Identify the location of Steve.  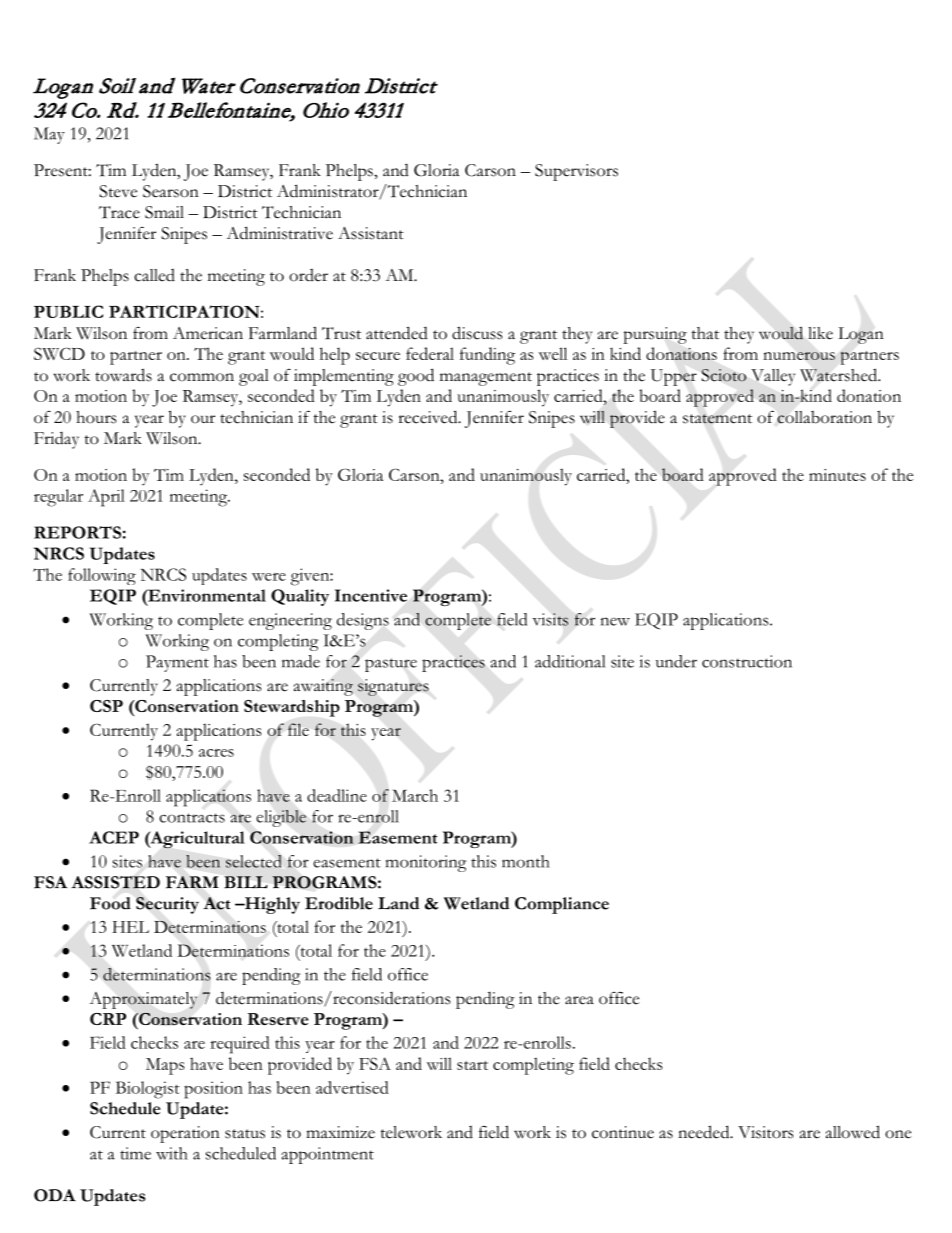
(118, 191).
